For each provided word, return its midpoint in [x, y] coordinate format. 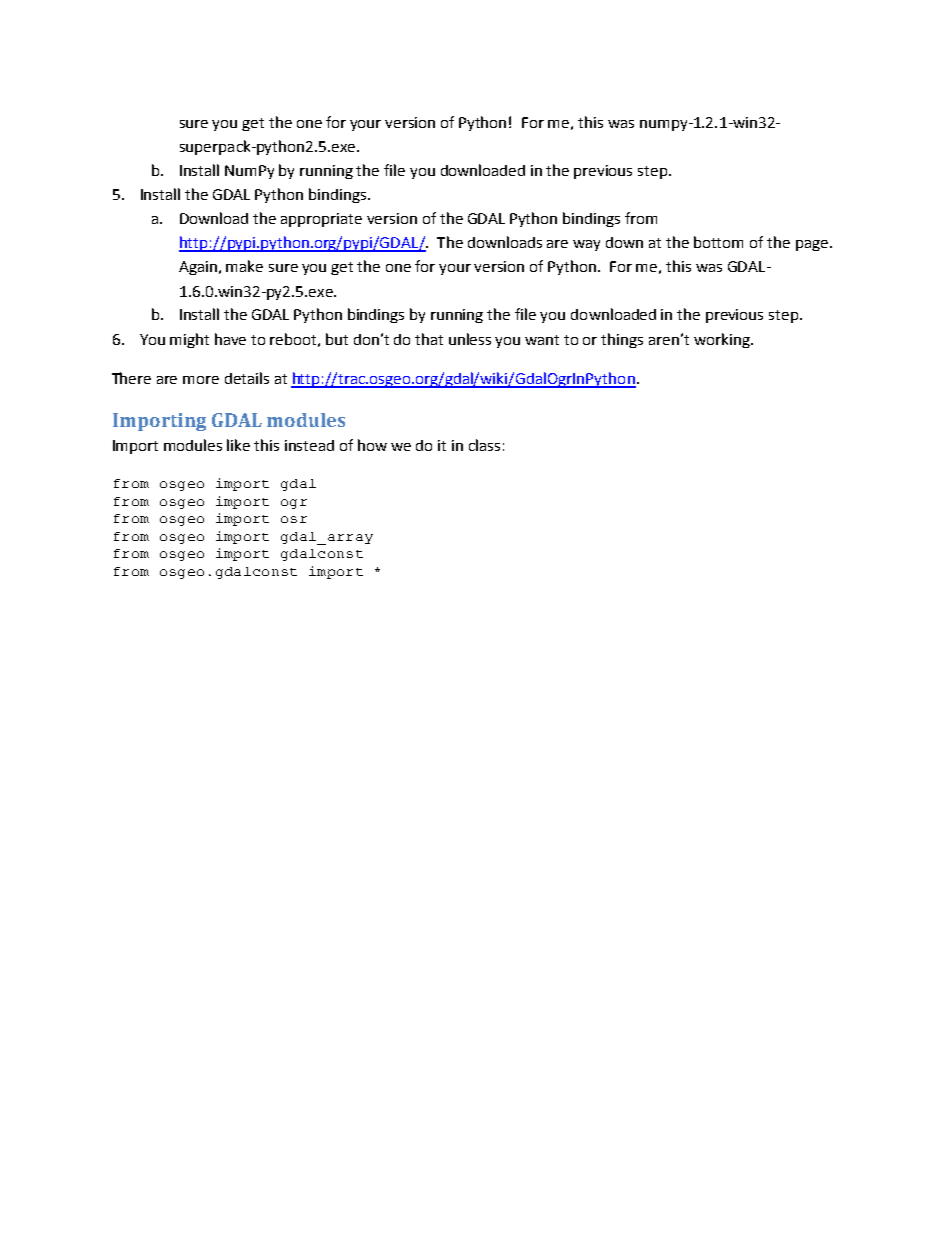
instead [309, 445]
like [238, 445]
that [429, 339]
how [372, 445]
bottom [718, 242]
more [201, 380]
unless [470, 339]
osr [294, 519]
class [484, 445]
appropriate [321, 220]
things [622, 340]
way [586, 245]
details [247, 378]
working [723, 340]
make [244, 266]
